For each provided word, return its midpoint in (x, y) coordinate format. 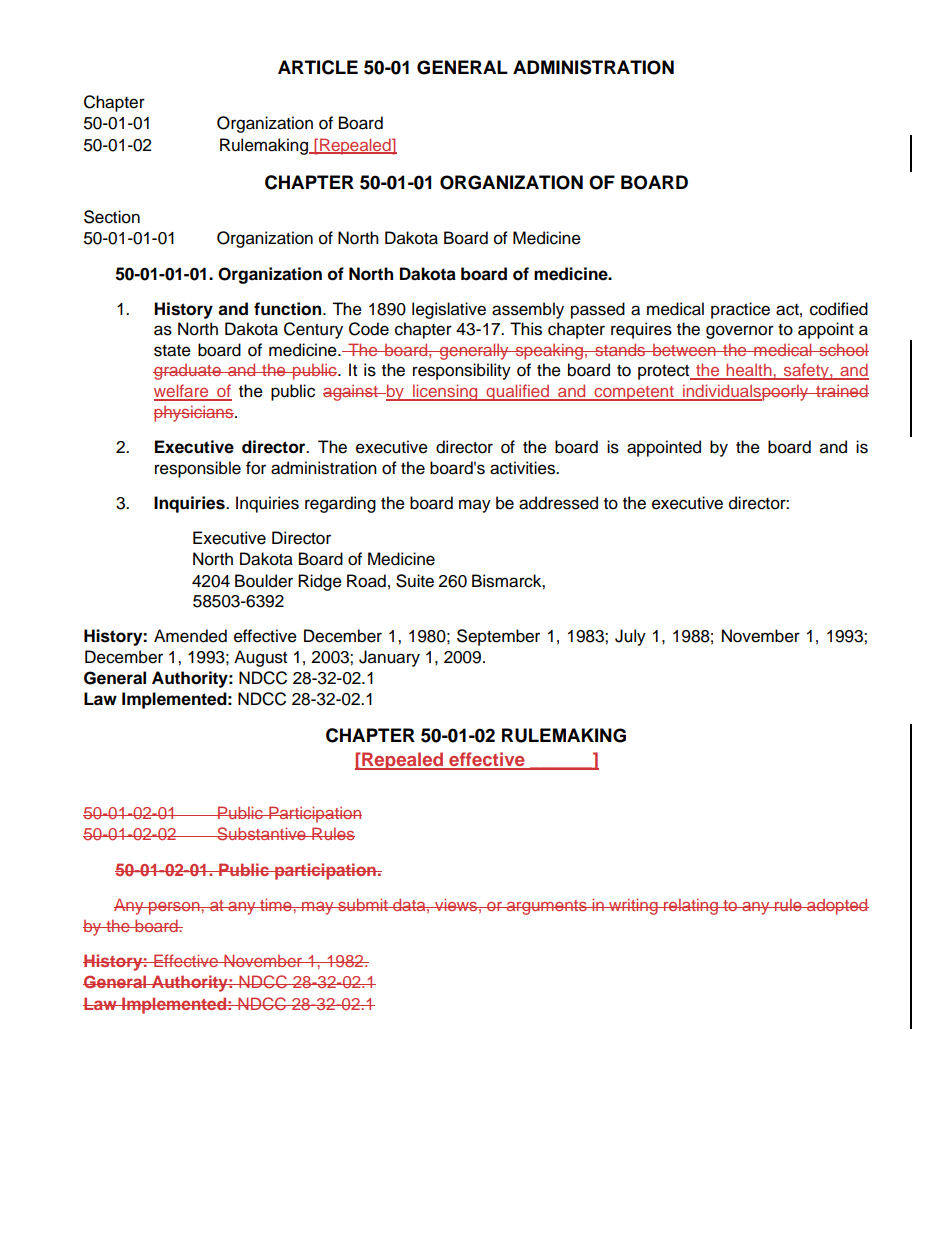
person (174, 908)
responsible (198, 469)
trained (841, 390)
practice (740, 310)
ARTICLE (318, 67)
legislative (449, 310)
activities (523, 468)
